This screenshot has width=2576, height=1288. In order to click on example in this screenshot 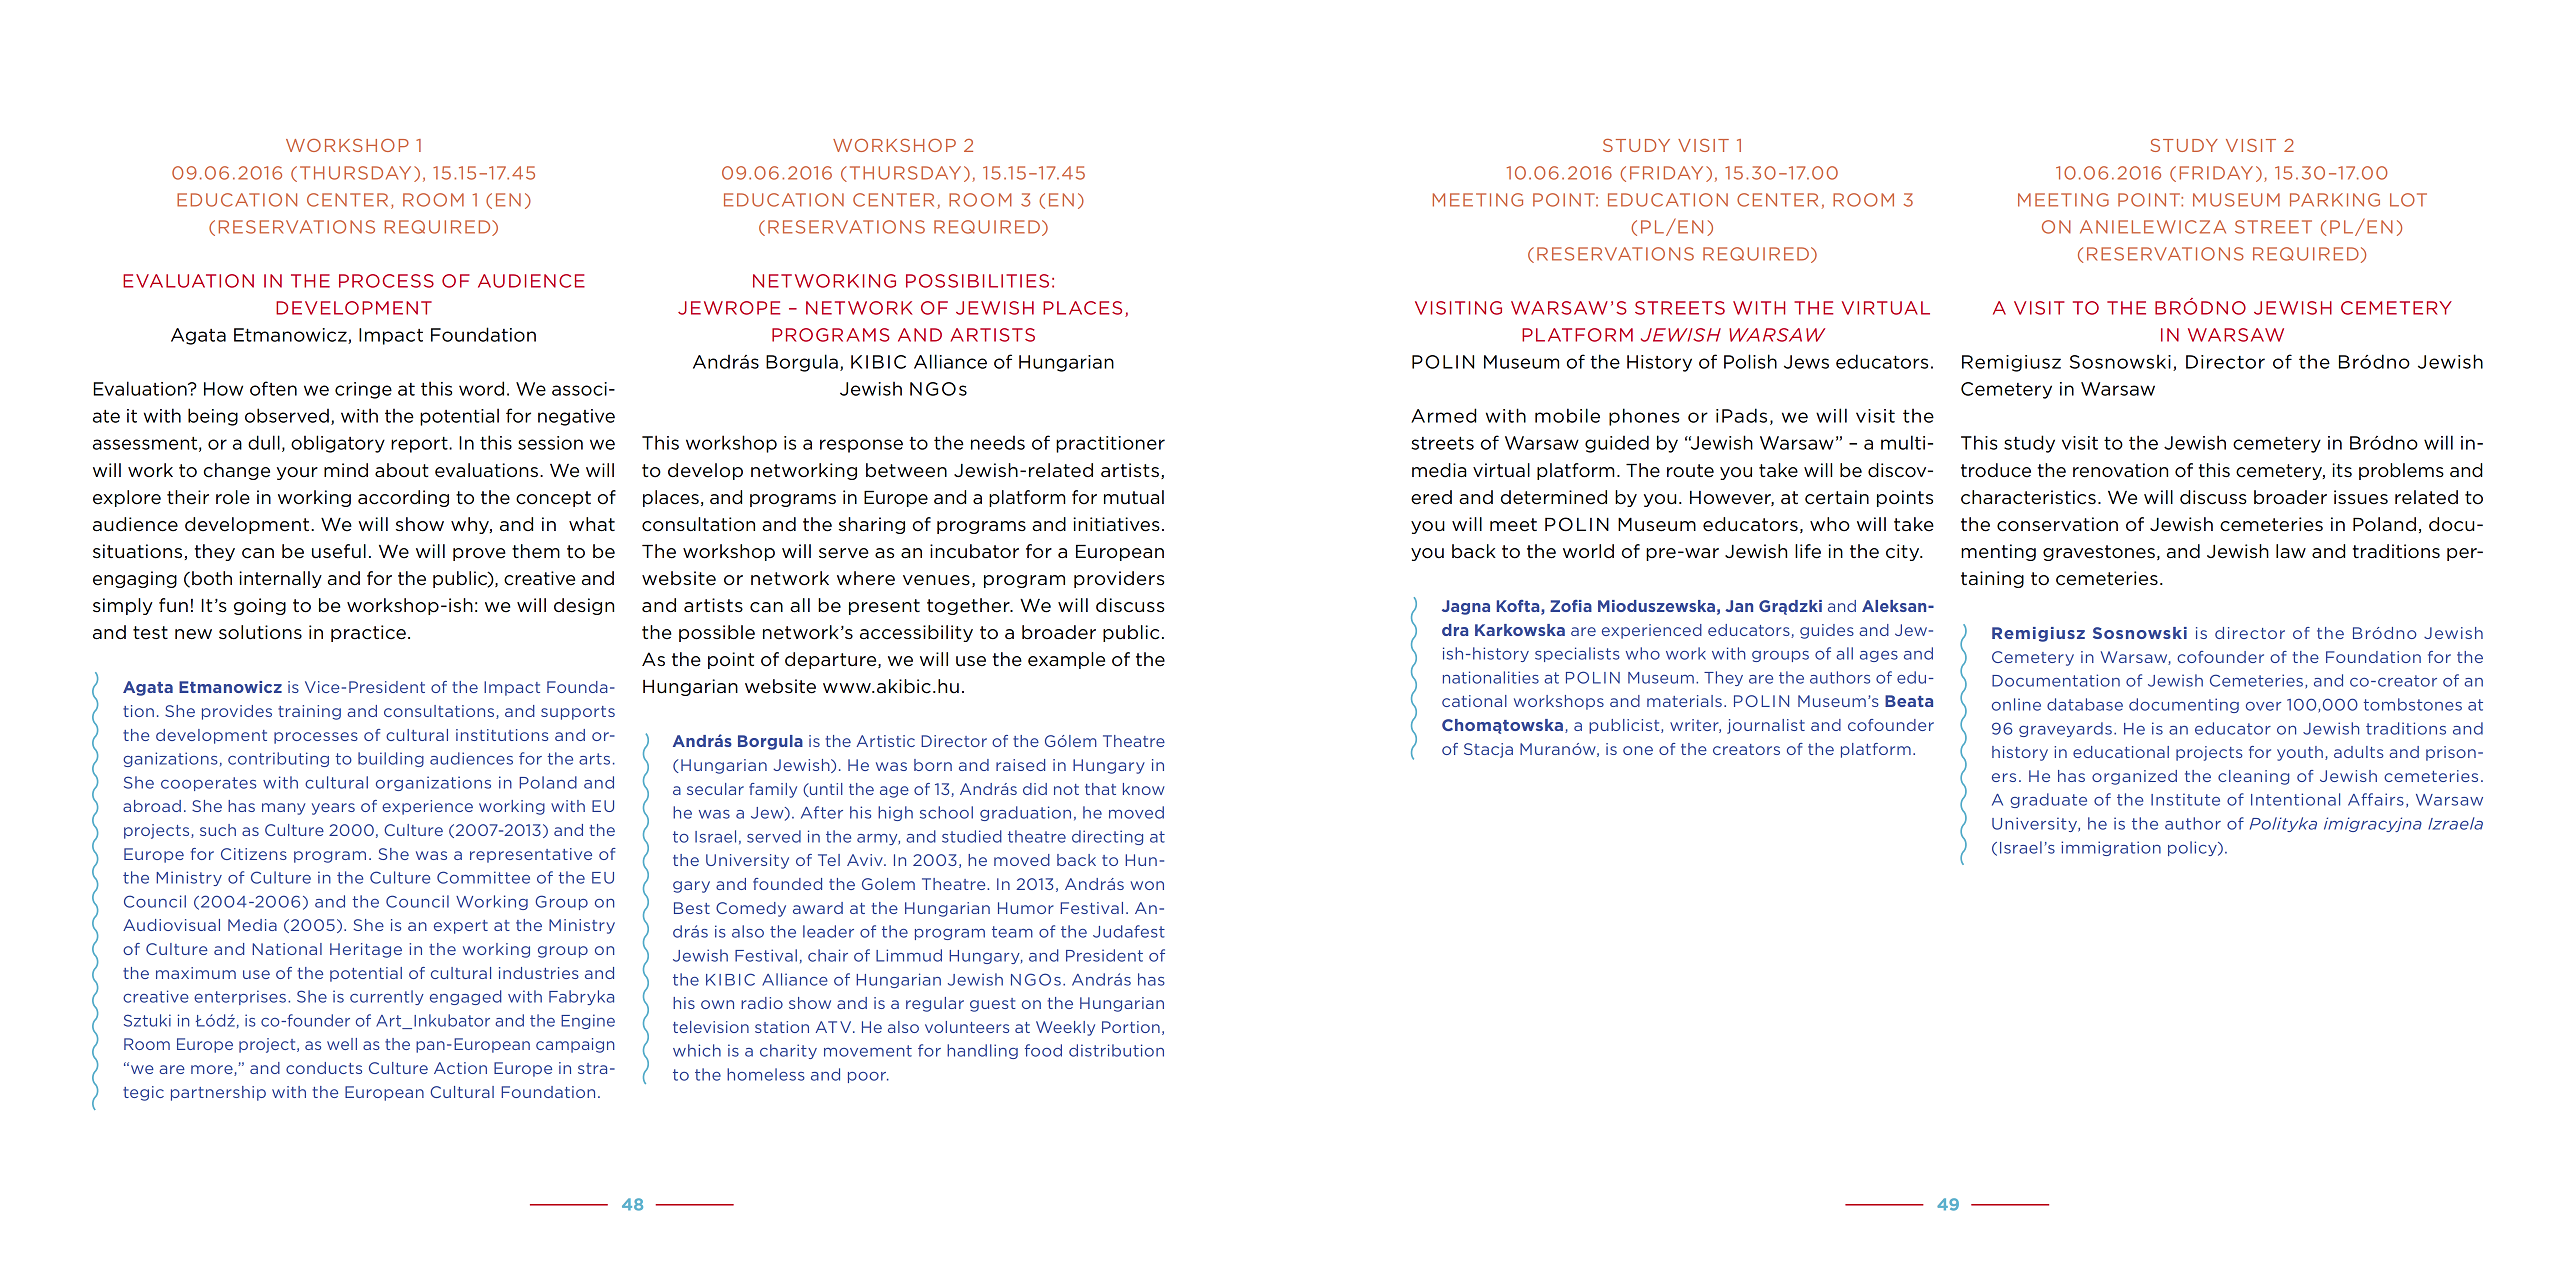, I will do `click(1066, 660)`.
